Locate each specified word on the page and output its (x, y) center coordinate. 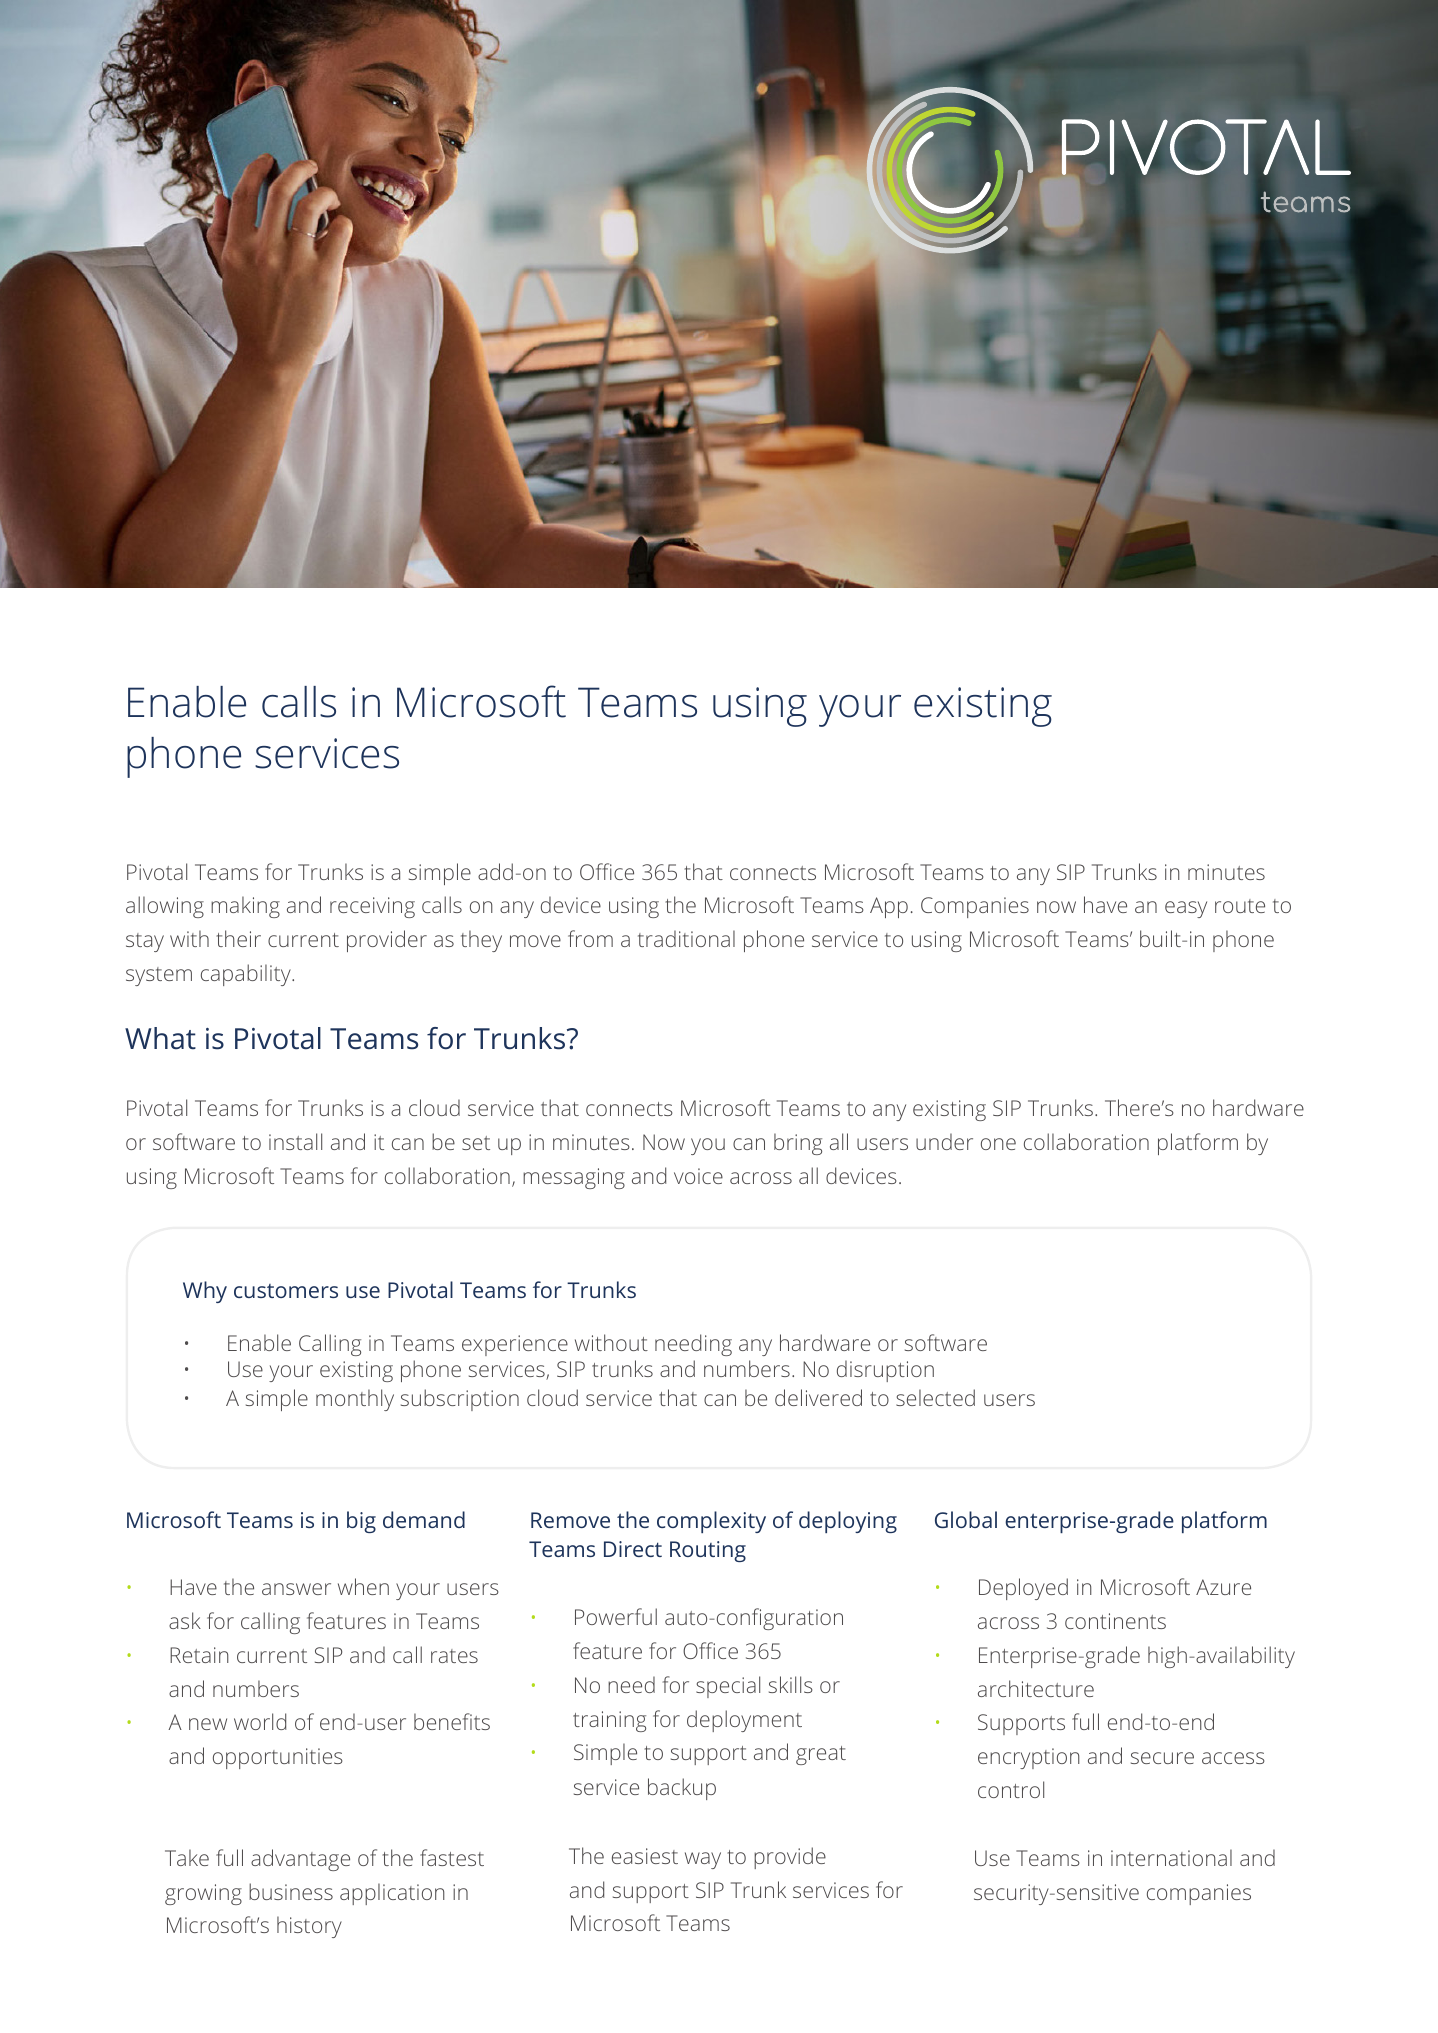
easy (1186, 909)
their (238, 938)
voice (698, 1176)
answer (296, 1589)
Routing (708, 1551)
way (703, 1860)
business (291, 1891)
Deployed (1023, 1589)
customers (286, 1291)
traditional (686, 938)
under (944, 1141)
